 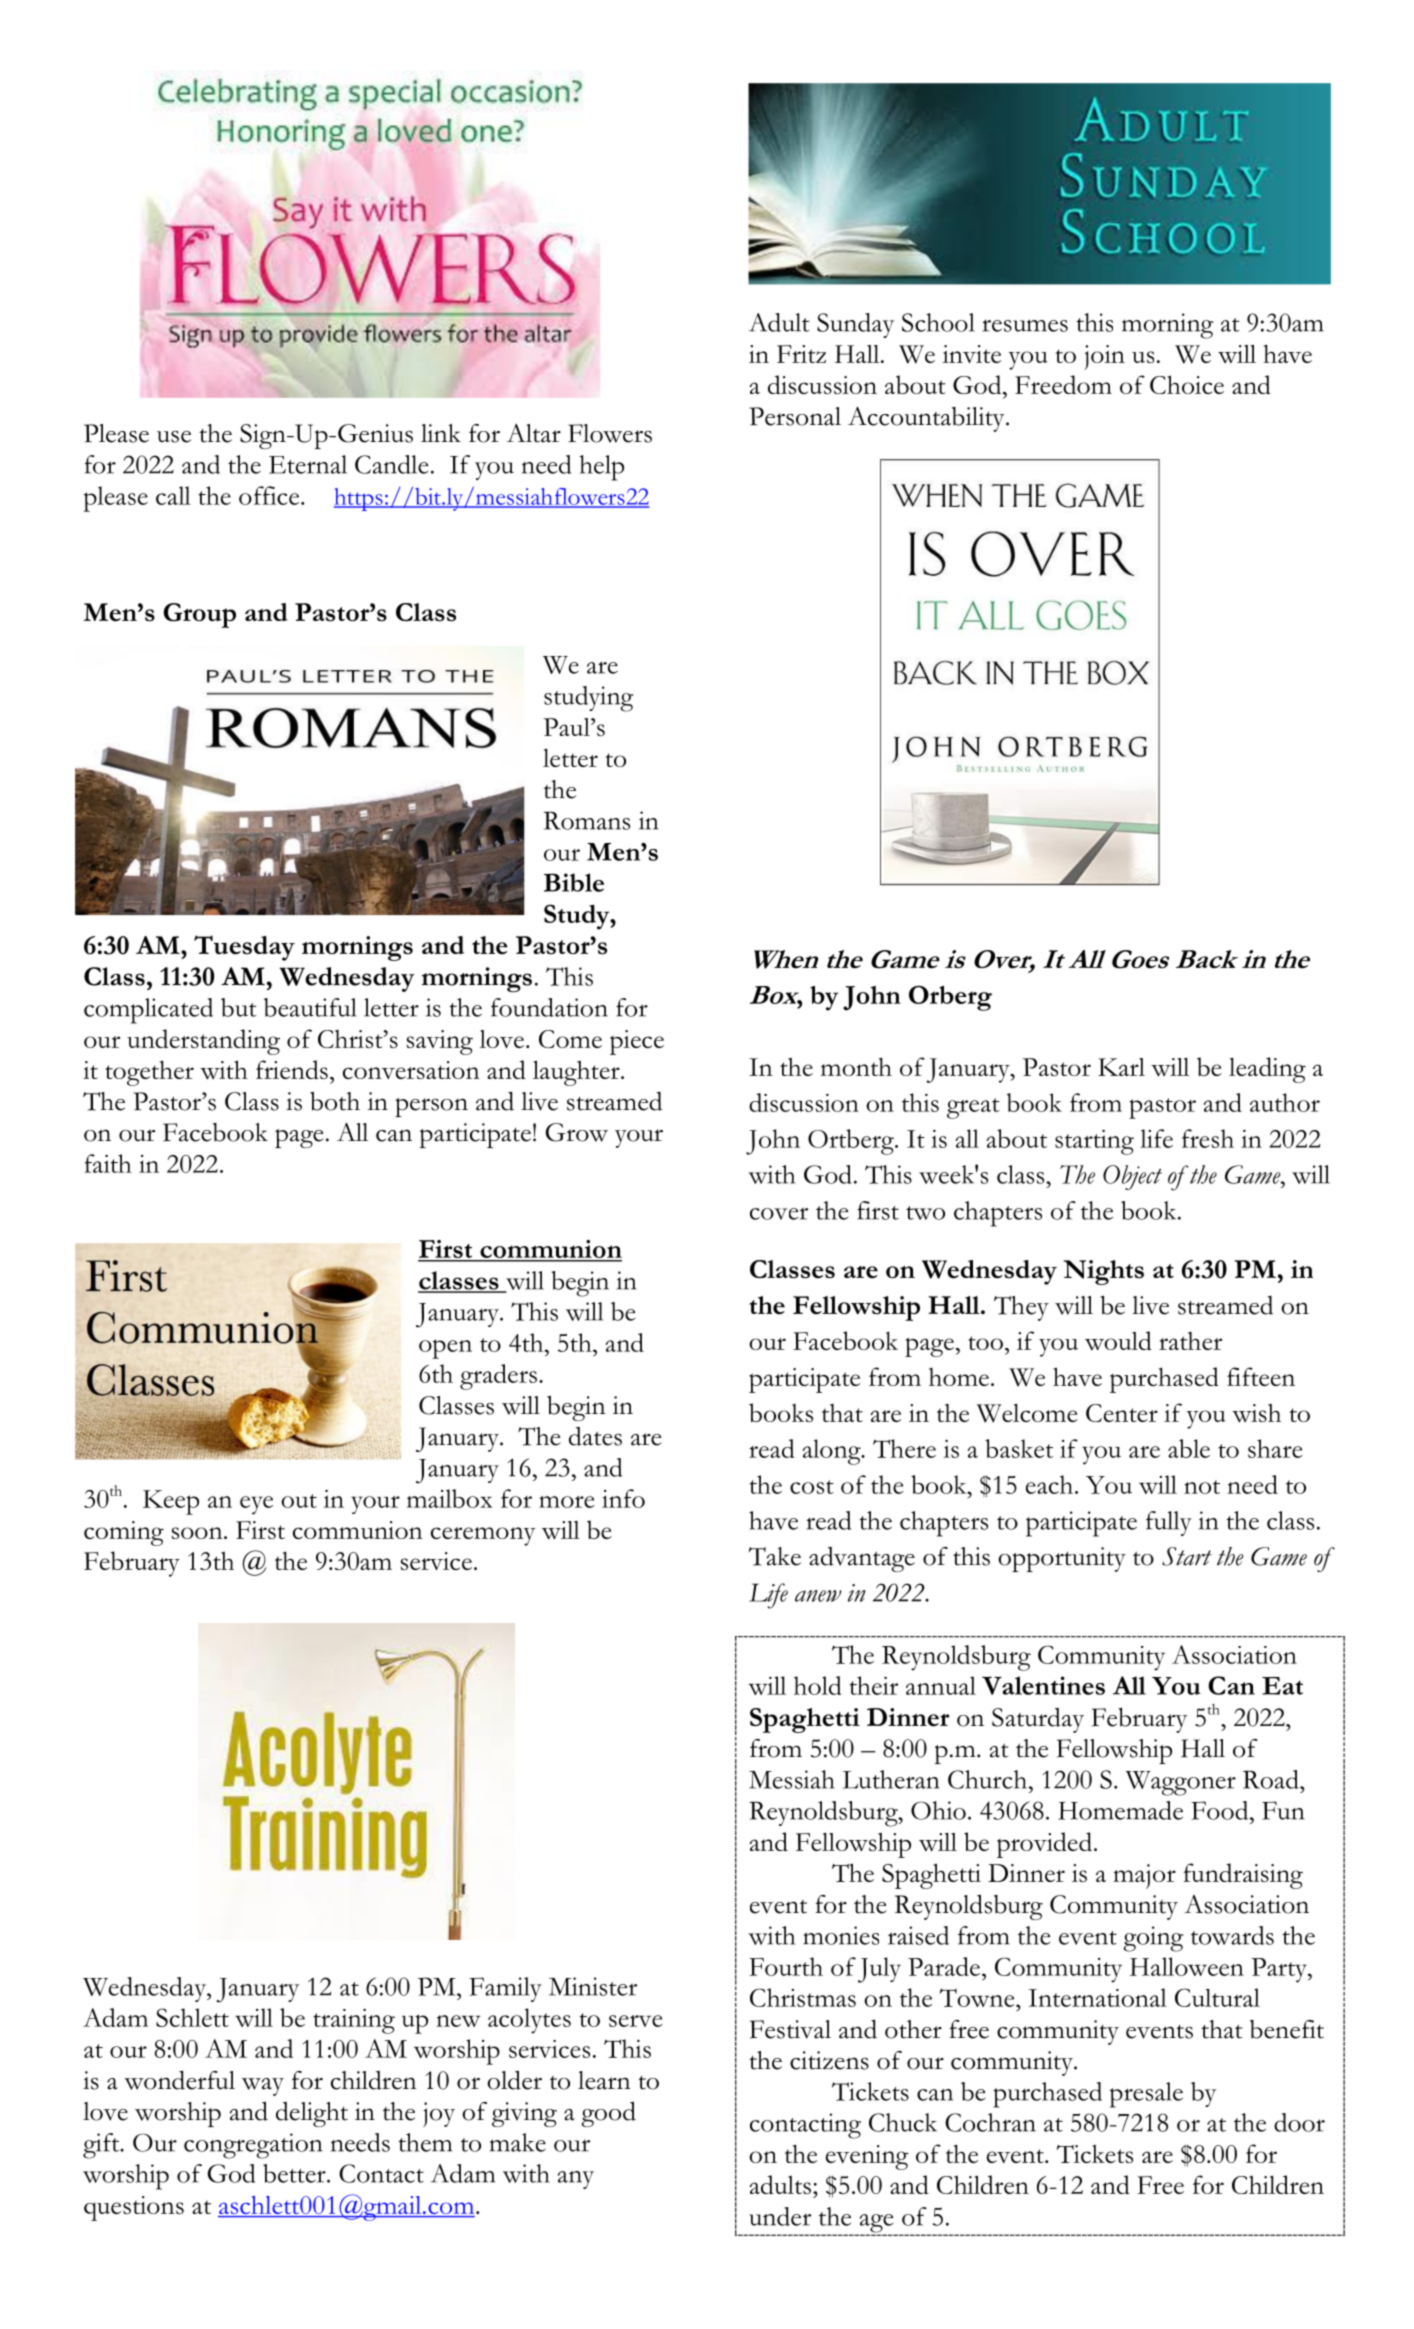 I want to click on congregation, so click(x=253, y=2146).
